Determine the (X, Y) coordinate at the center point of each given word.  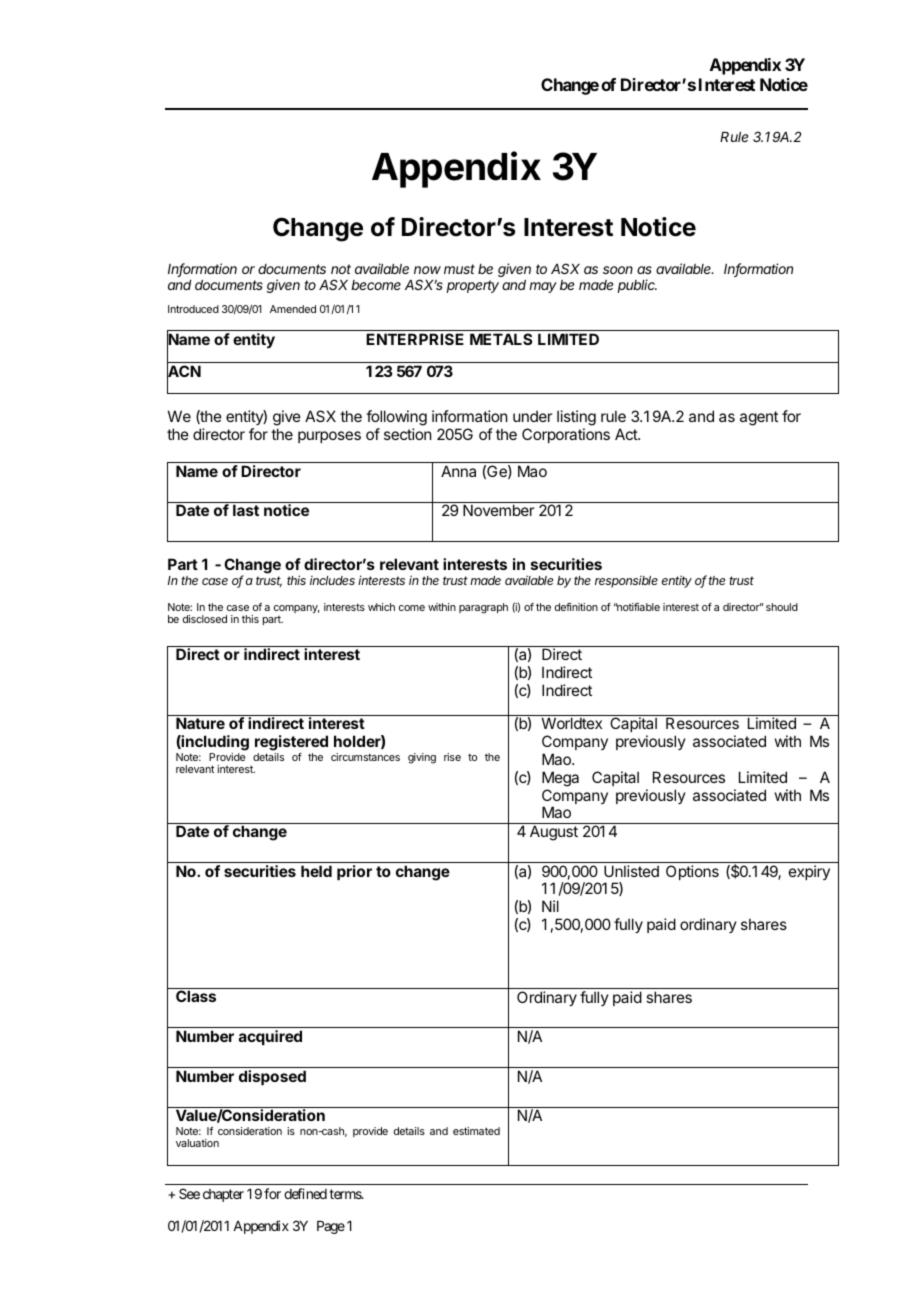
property (473, 286)
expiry (809, 872)
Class (196, 996)
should (782, 607)
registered (291, 743)
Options (692, 872)
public (637, 286)
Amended (293, 309)
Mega (560, 779)
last (246, 510)
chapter (223, 1195)
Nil (550, 906)
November (498, 510)
